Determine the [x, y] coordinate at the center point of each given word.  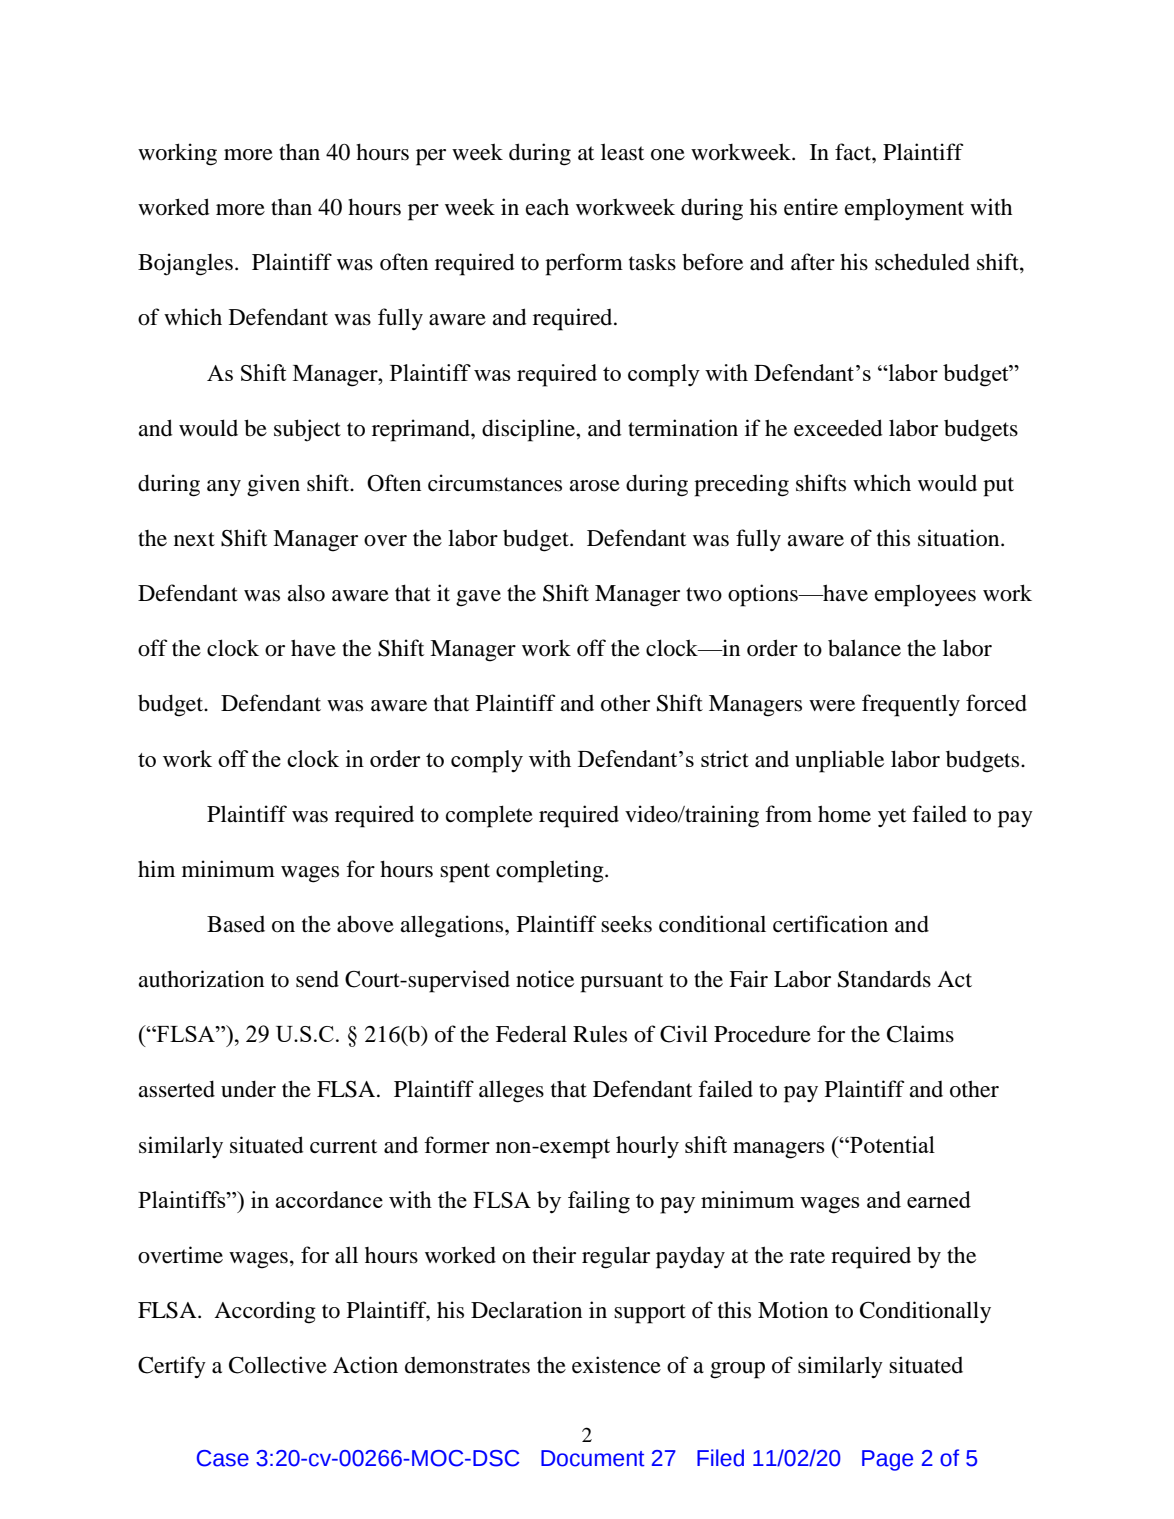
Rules [600, 1034]
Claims [920, 1034]
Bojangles [185, 264]
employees [925, 595]
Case [223, 1458]
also [306, 593]
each [547, 207]
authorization [201, 979]
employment [904, 209]
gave [478, 598]
